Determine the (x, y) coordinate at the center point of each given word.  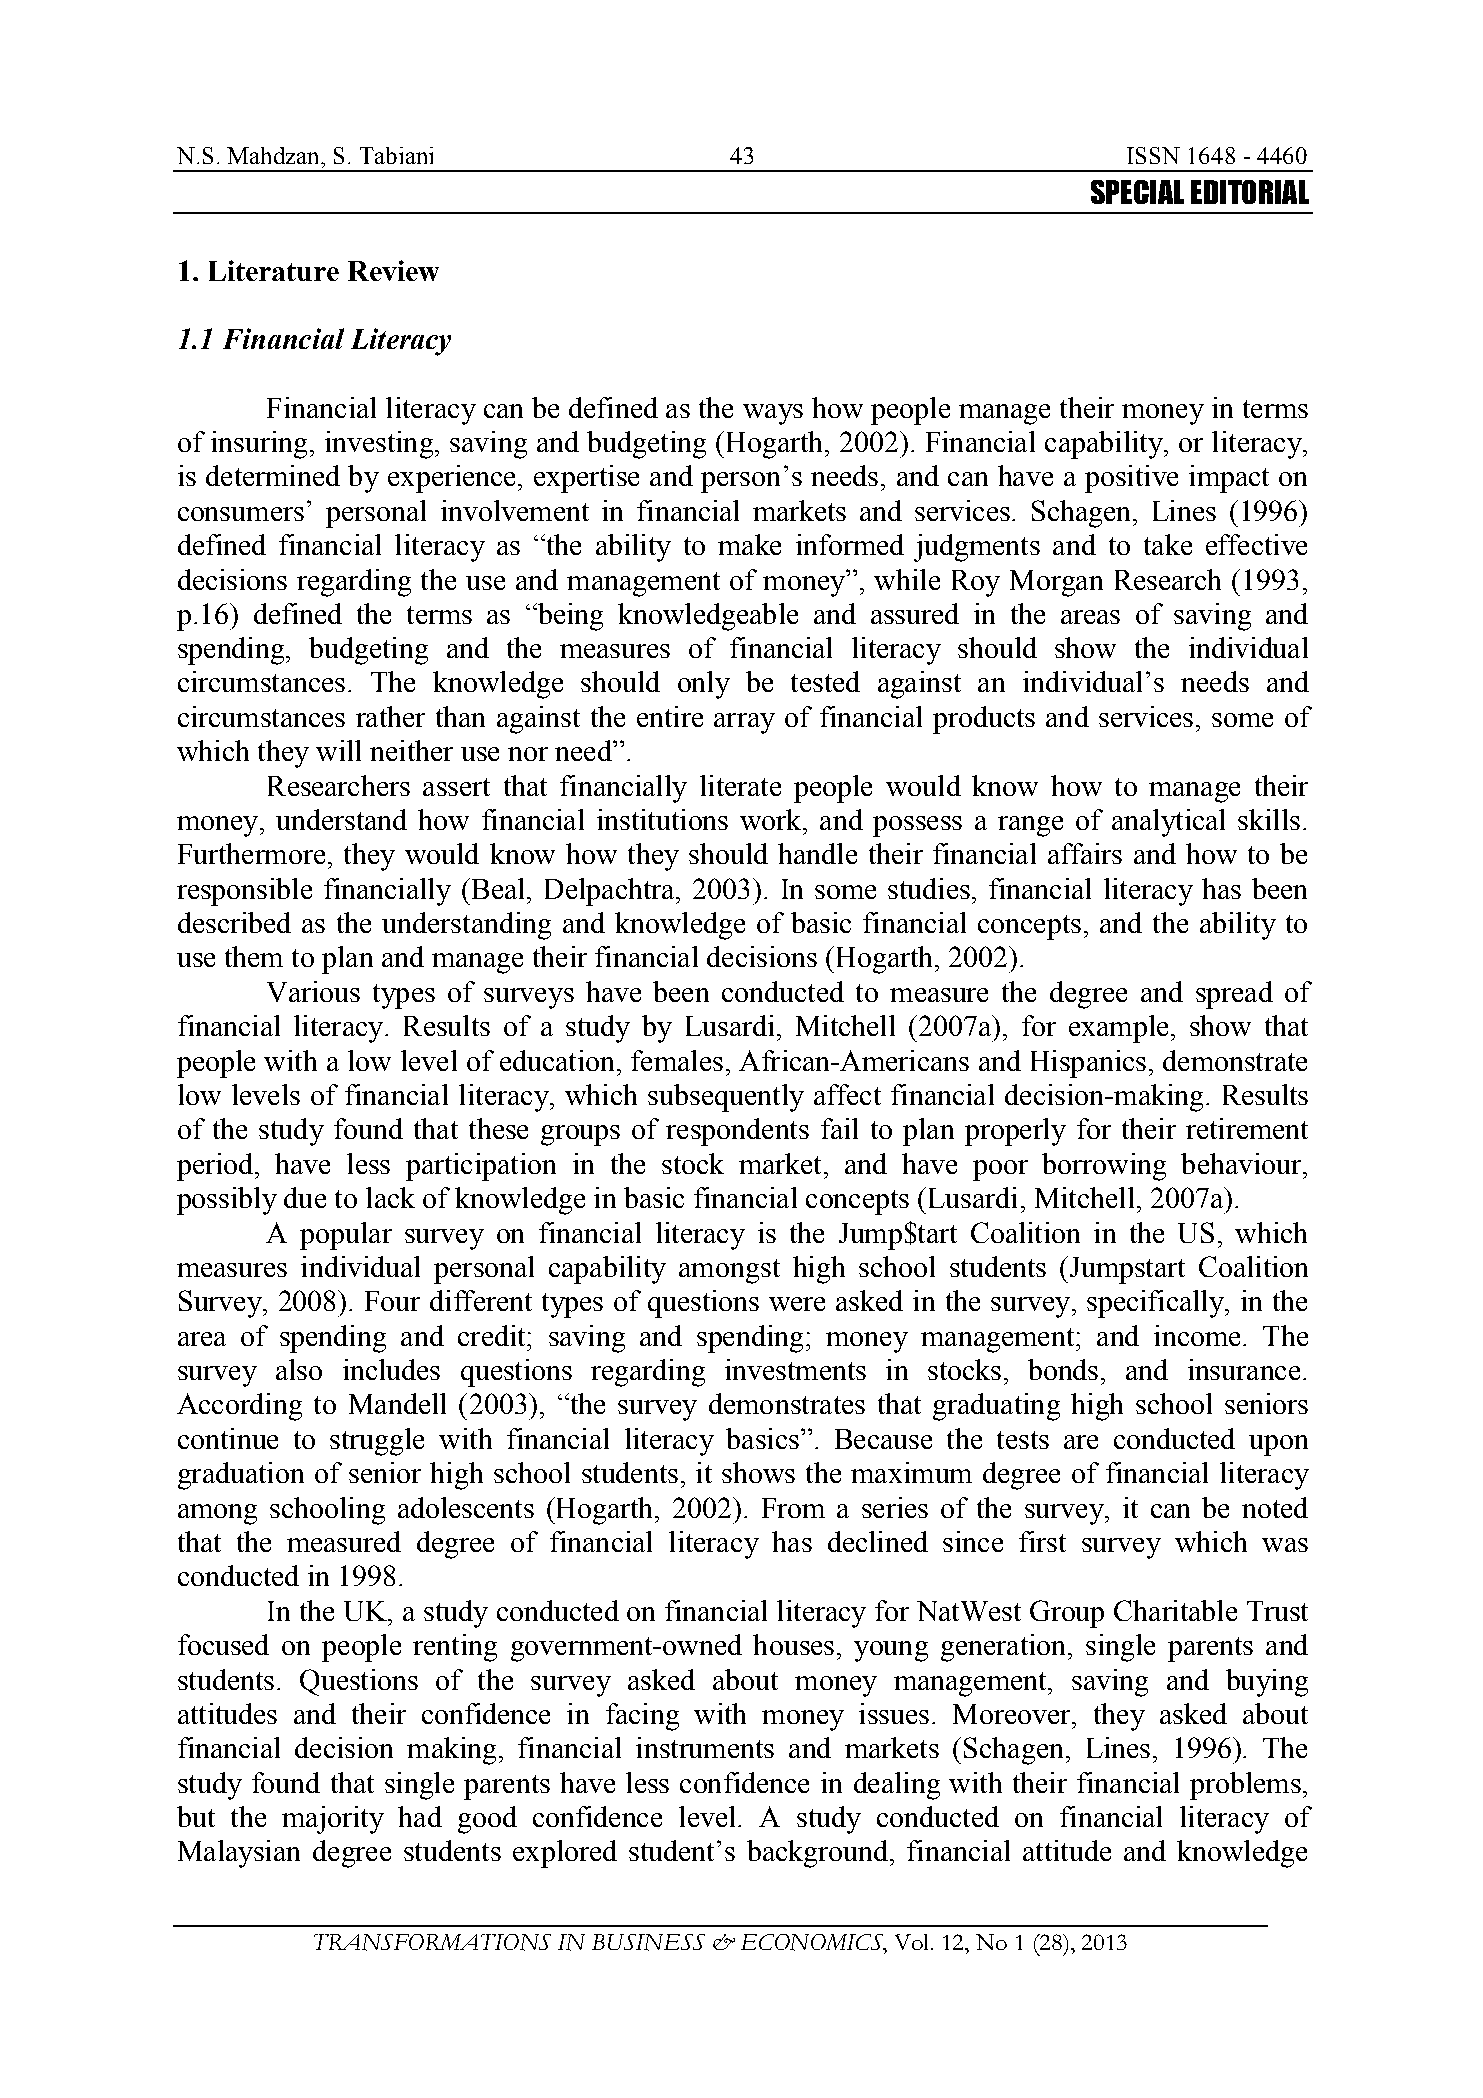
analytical (1168, 823)
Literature (274, 270)
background (817, 1854)
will (338, 750)
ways (773, 414)
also (299, 1369)
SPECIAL (1137, 192)
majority (333, 1820)
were (797, 1304)
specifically (1156, 1304)
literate (740, 785)
